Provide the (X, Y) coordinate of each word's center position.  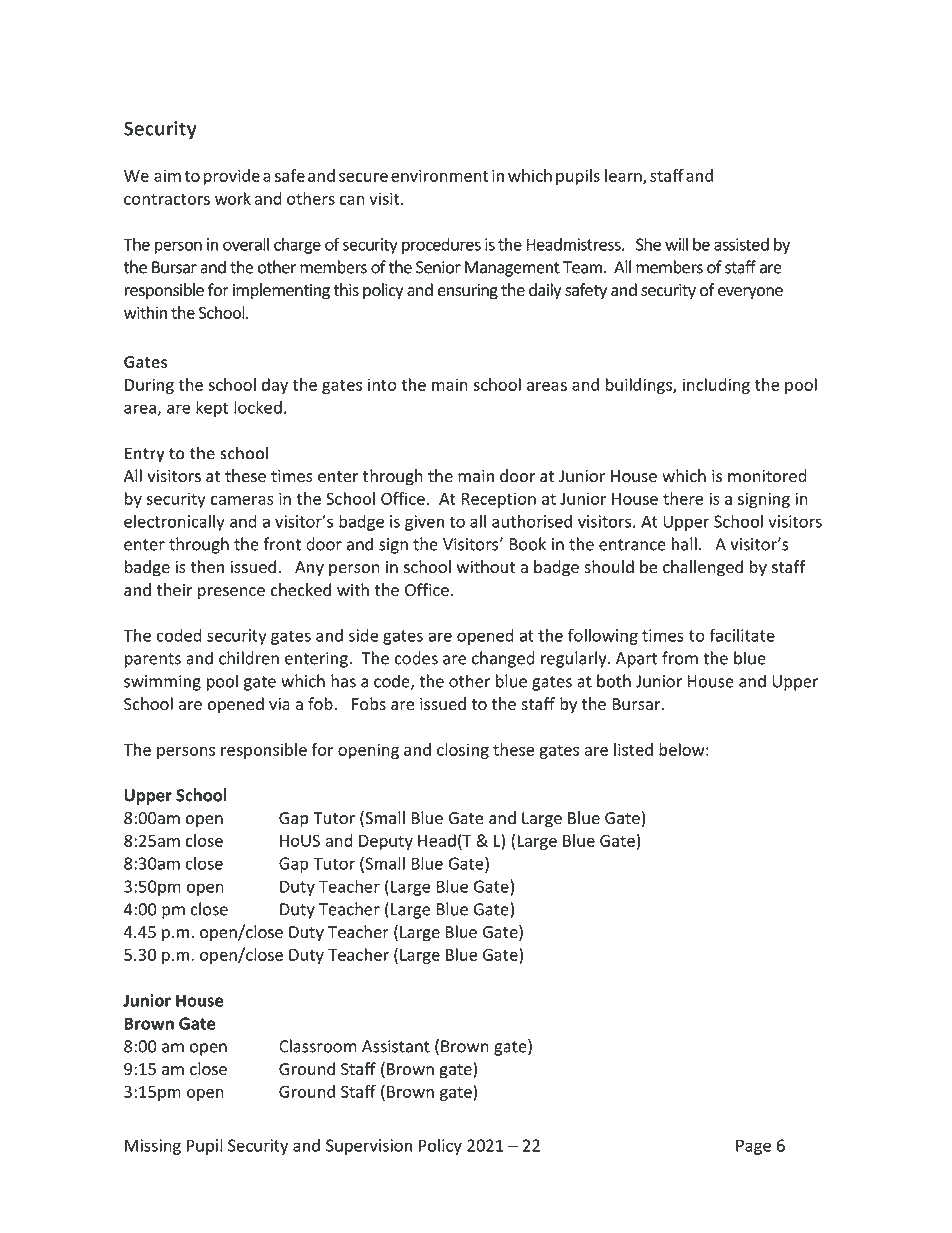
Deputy (386, 842)
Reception (498, 500)
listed (633, 749)
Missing (153, 1147)
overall (246, 244)
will (676, 244)
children (249, 658)
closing (463, 751)
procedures (441, 246)
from (680, 658)
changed (503, 659)
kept (212, 408)
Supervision (369, 1147)
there (683, 498)
